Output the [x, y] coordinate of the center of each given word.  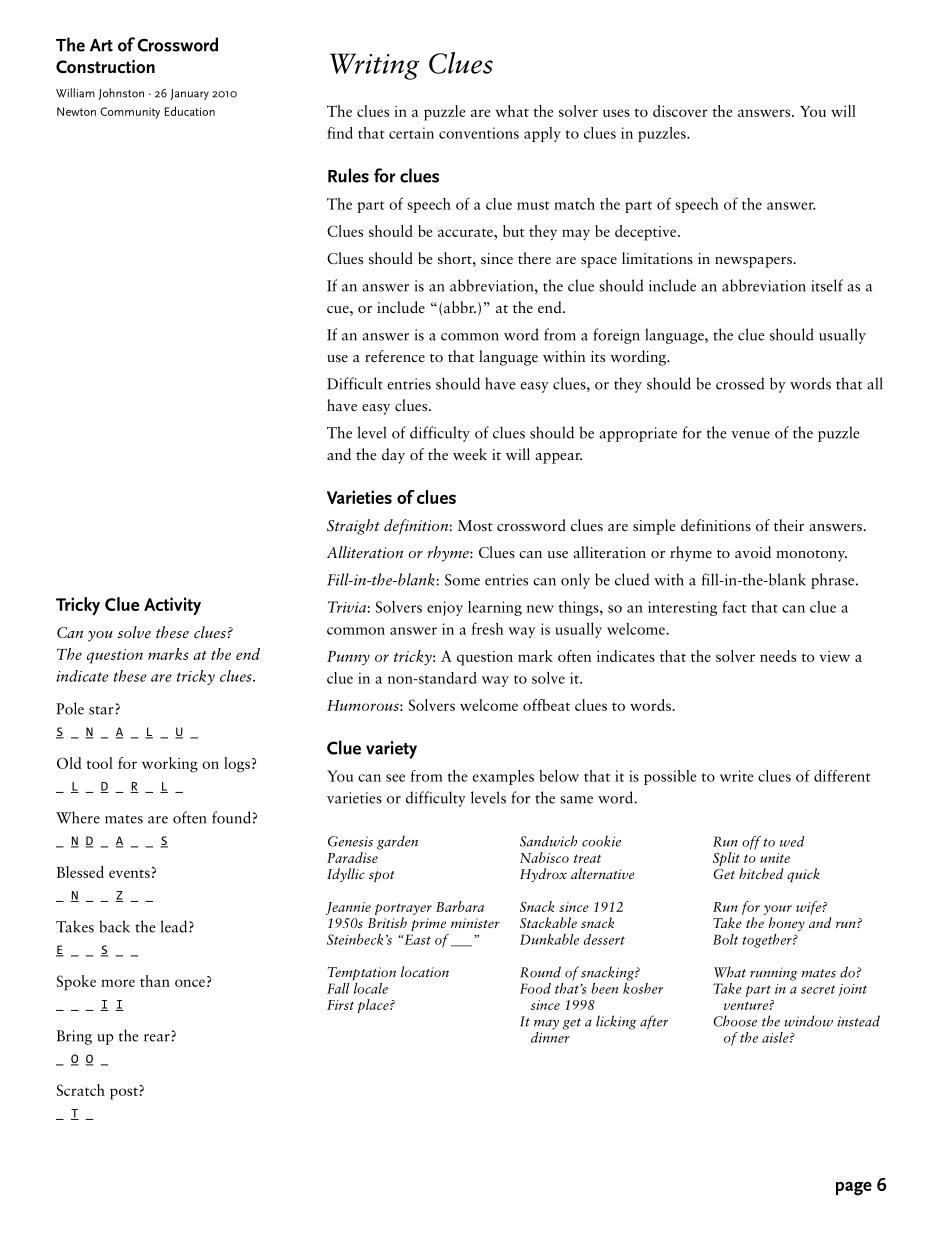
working [170, 765]
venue [750, 435]
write [737, 776]
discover [680, 111]
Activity [172, 606]
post [124, 1093]
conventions [479, 133]
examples [503, 777]
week [470, 454]
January [190, 94]
